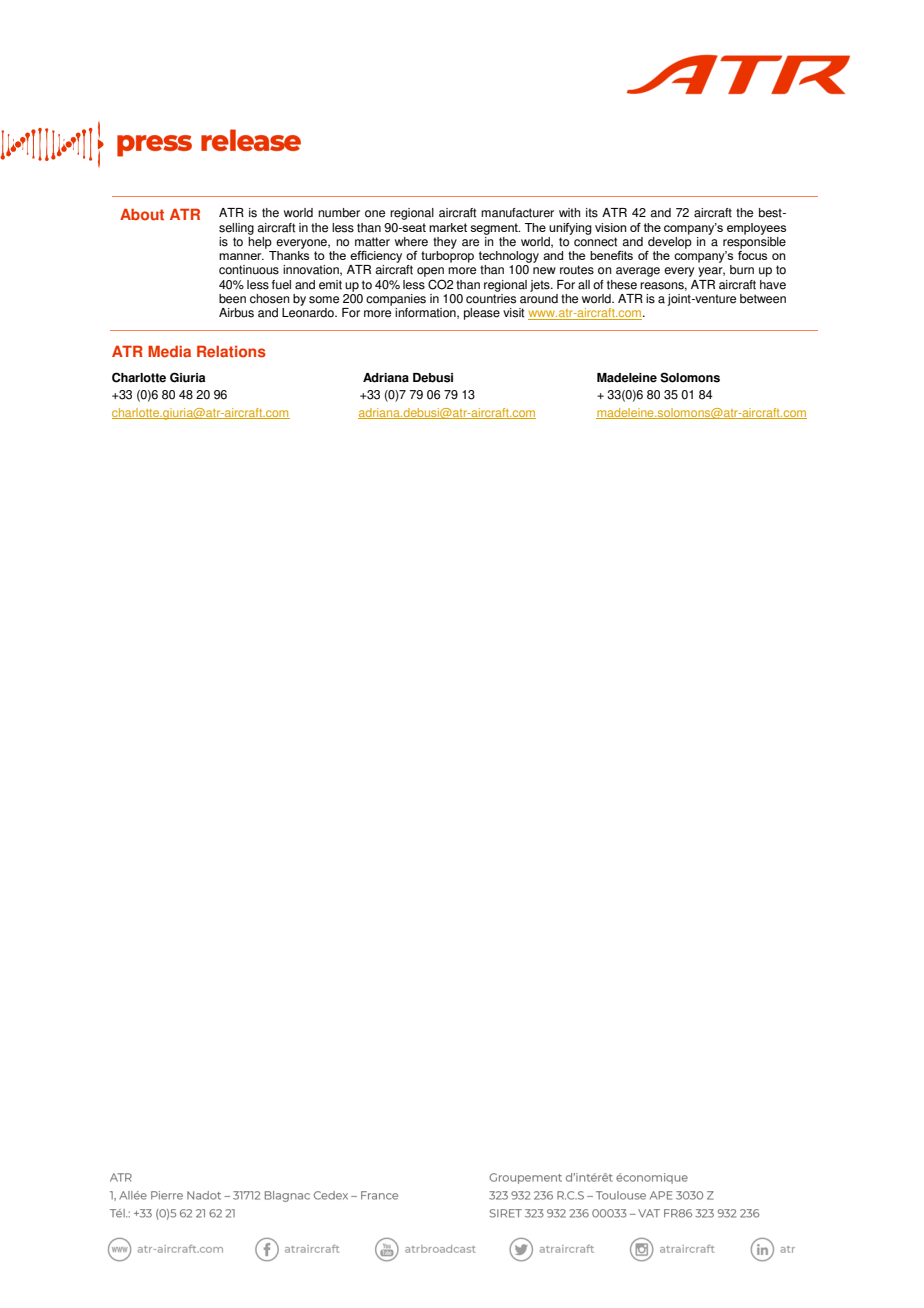 Image resolution: width=924 pixels, height=1308 pixels. I want to click on Relations, so click(231, 351).
